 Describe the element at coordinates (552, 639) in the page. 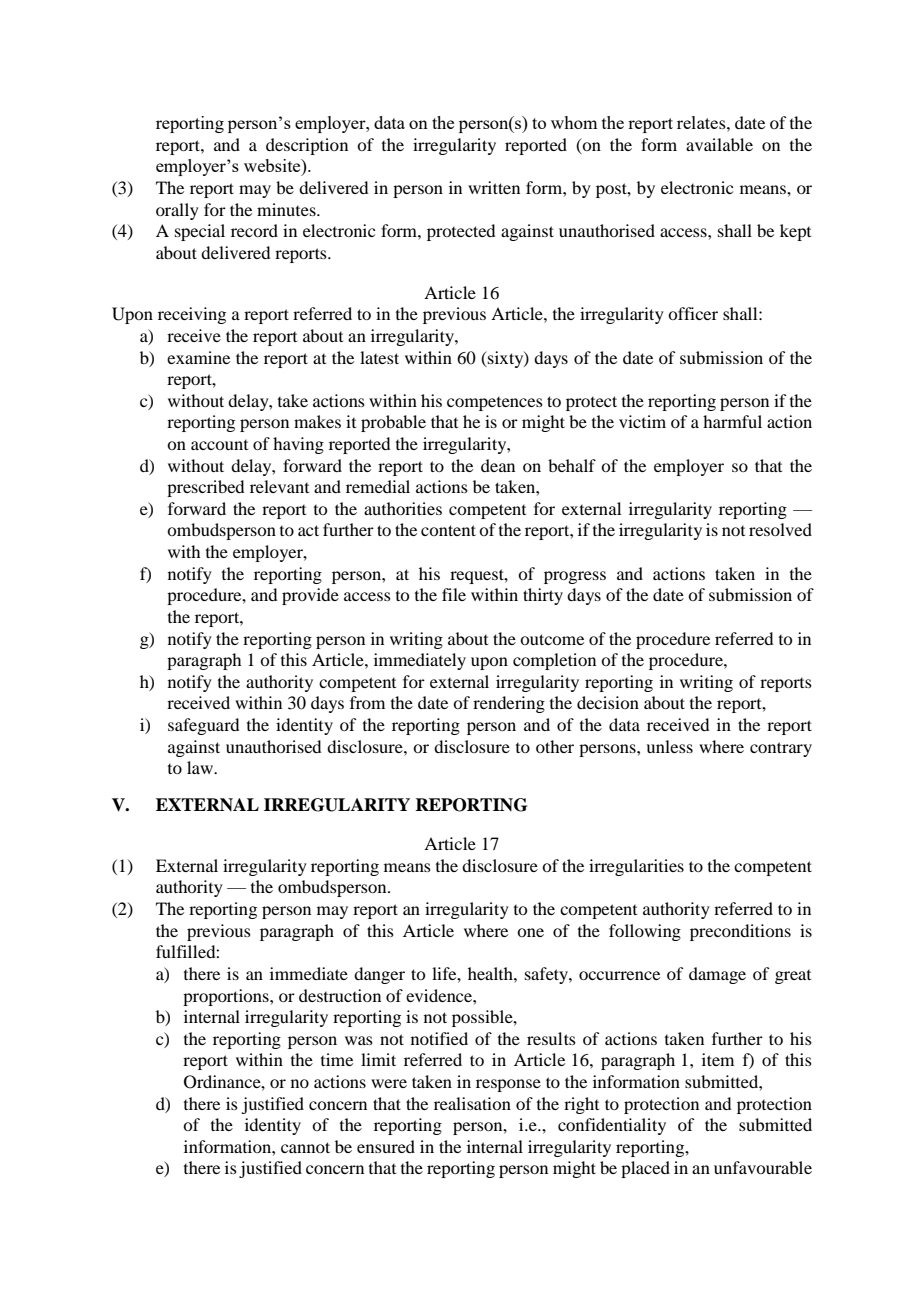

I see `outcome` at that location.
